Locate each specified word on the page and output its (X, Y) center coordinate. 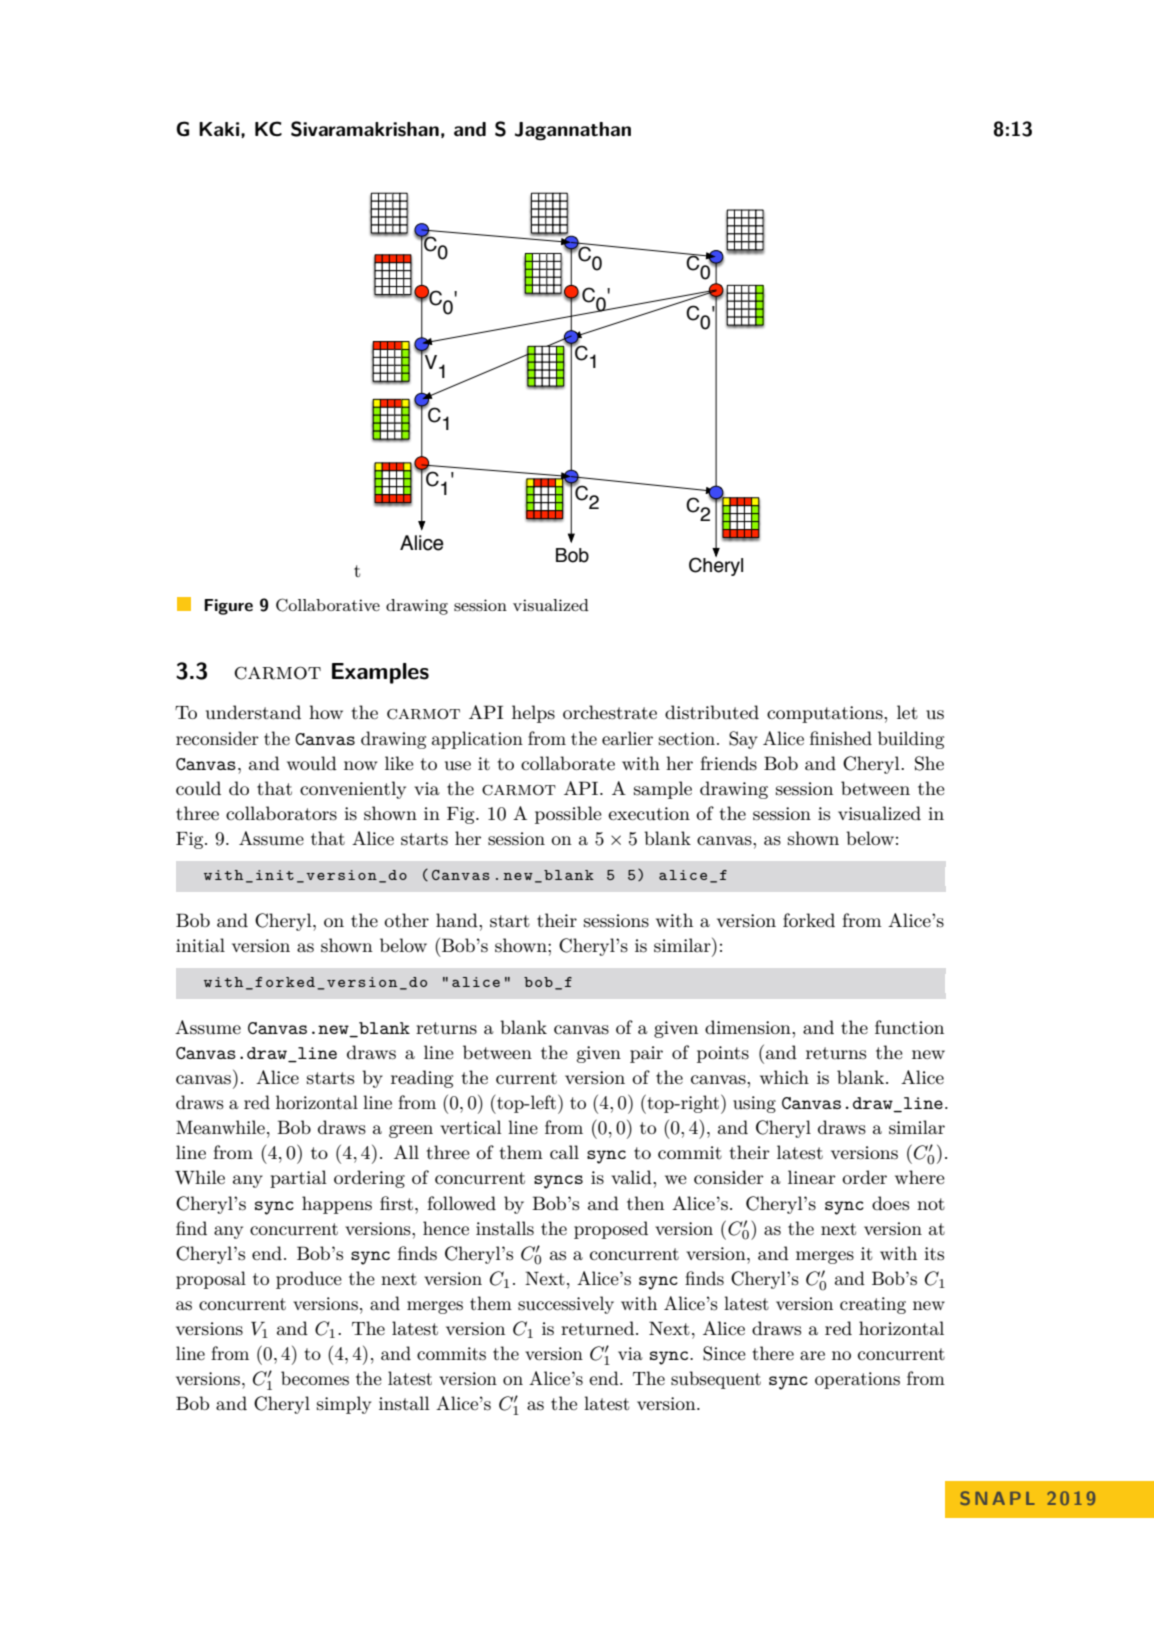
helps (533, 714)
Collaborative (328, 605)
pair (646, 1054)
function (909, 1027)
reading (422, 1079)
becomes (315, 1378)
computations (826, 714)
